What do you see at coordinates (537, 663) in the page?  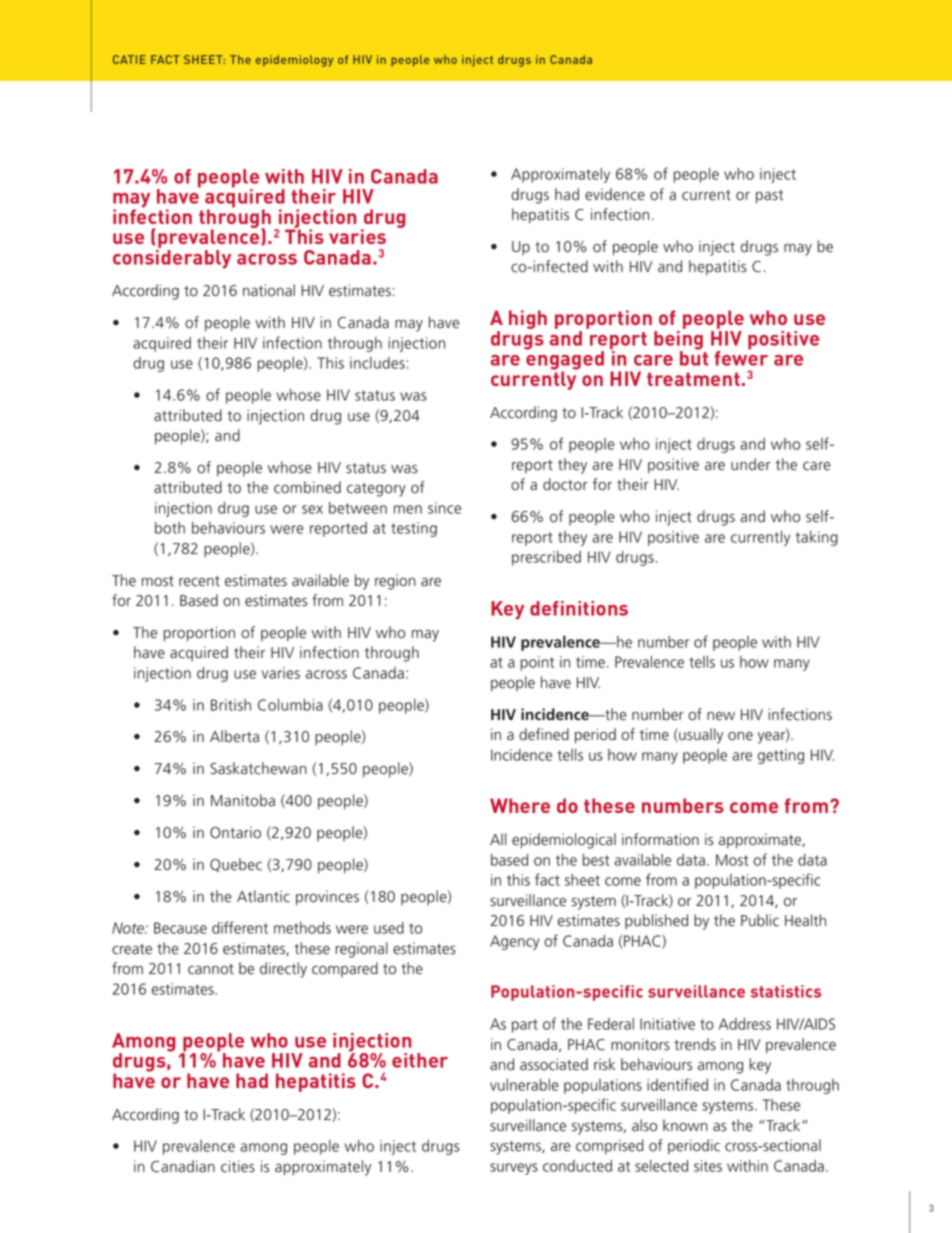 I see `point` at bounding box center [537, 663].
